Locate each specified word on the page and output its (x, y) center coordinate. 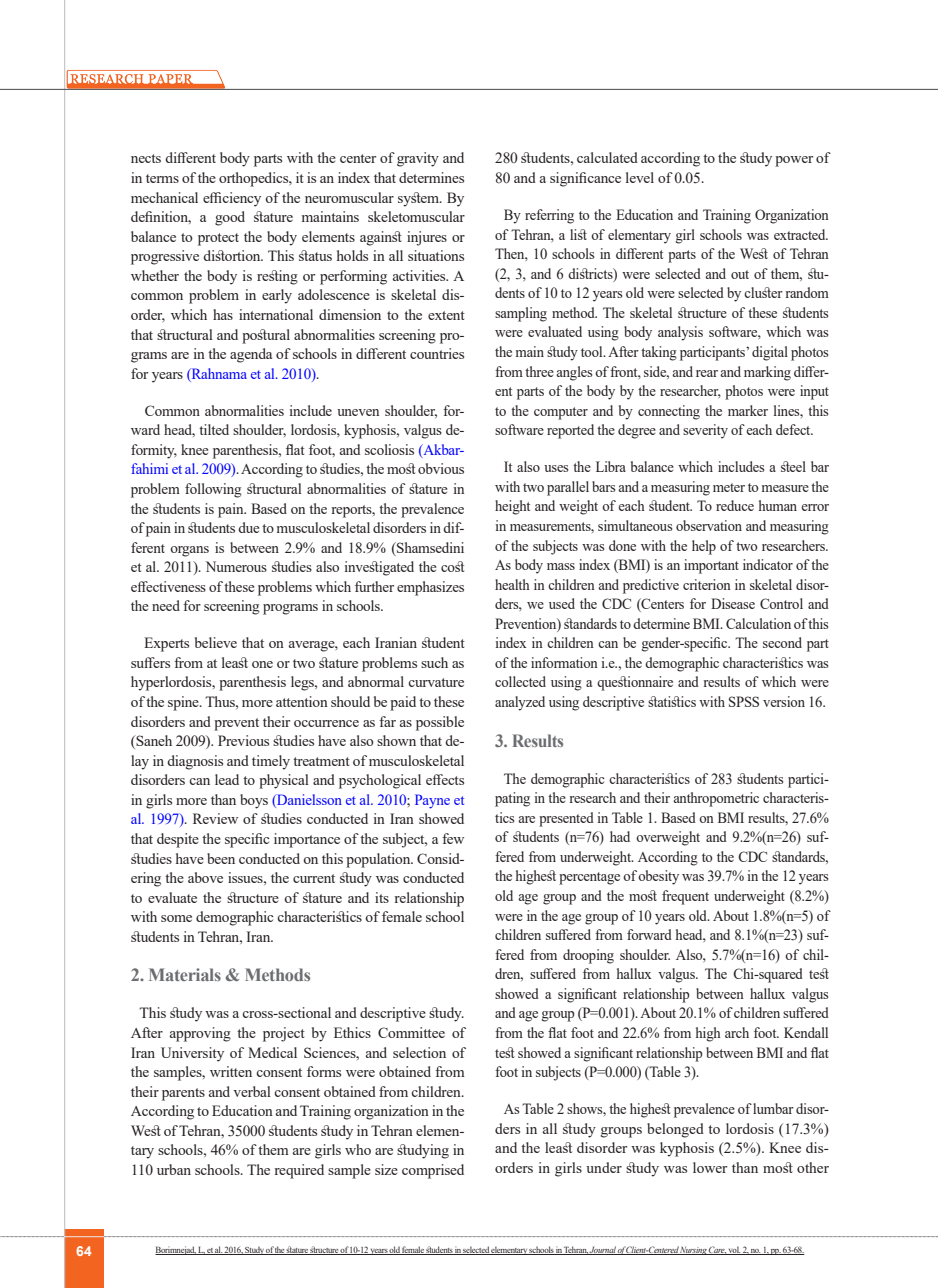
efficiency (232, 199)
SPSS (744, 701)
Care (717, 1250)
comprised (433, 1171)
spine (184, 703)
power (794, 161)
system (420, 199)
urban (174, 1169)
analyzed (520, 703)
